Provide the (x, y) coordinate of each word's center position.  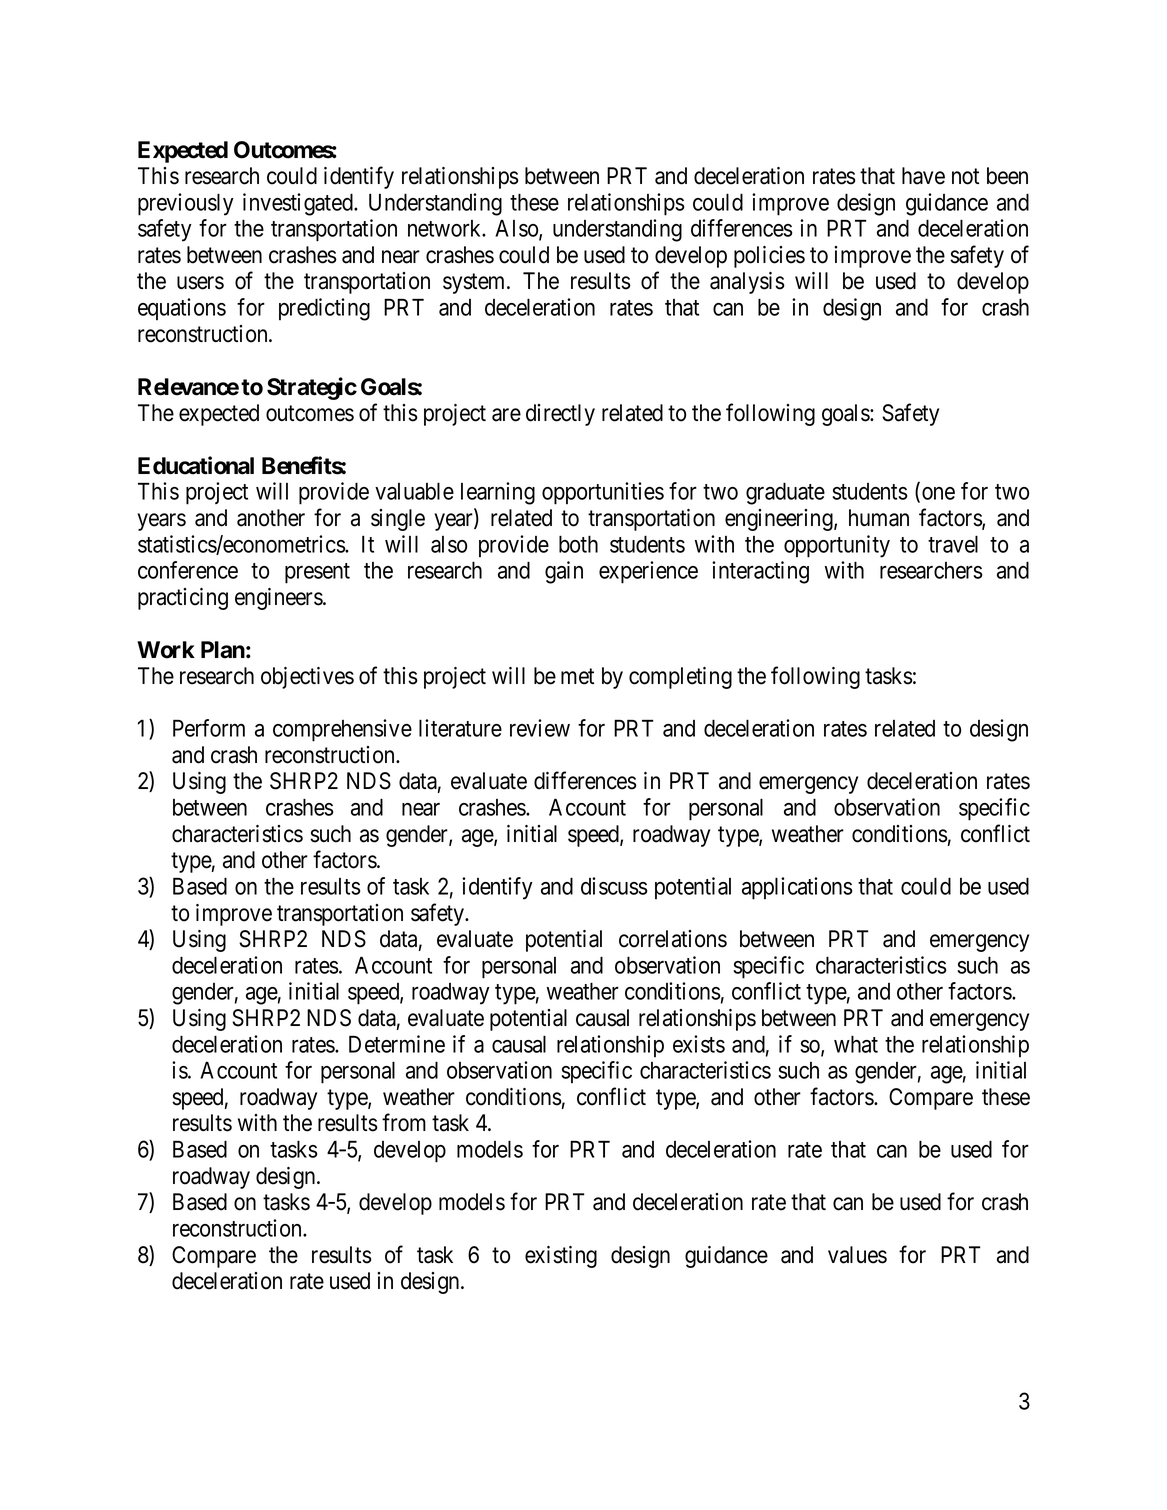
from (404, 1122)
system (475, 284)
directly (560, 415)
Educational (196, 465)
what (856, 1044)
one (938, 493)
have (923, 176)
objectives (307, 678)
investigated (299, 204)
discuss (614, 886)
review (540, 728)
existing (561, 1257)
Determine (397, 1044)
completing (680, 678)
